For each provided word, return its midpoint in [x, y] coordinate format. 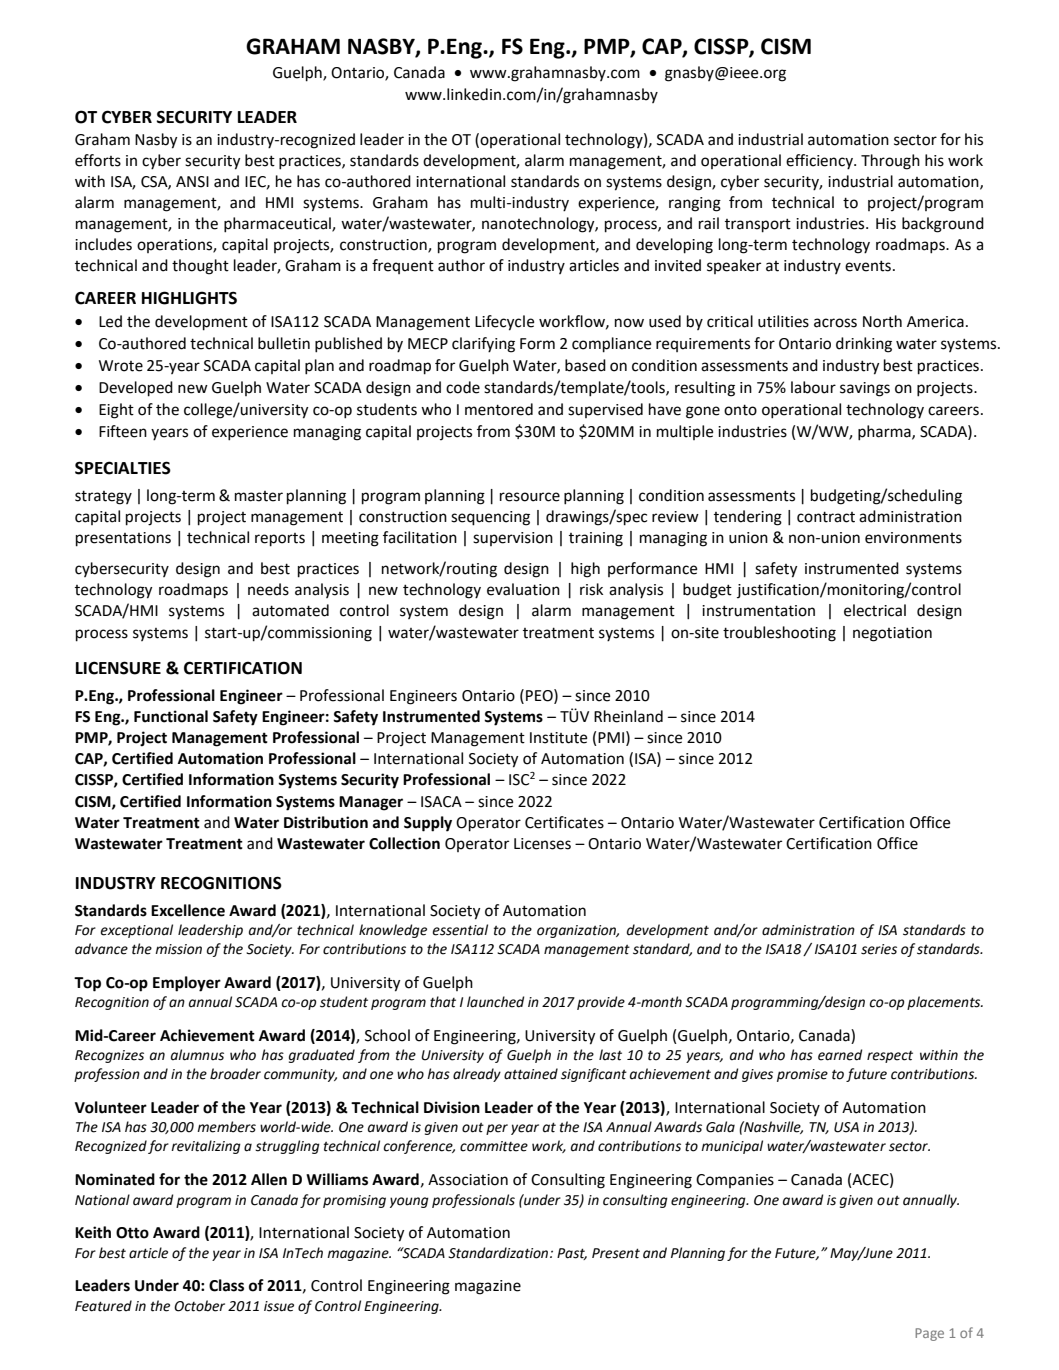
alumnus [197, 1055]
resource [530, 497]
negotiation [892, 634]
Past [572, 1254]
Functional [171, 716]
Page [929, 1334]
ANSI [192, 182]
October [199, 1306]
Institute [558, 738]
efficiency [820, 162]
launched [495, 1002]
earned [840, 1055]
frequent [403, 266]
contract [826, 517]
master [259, 496]
